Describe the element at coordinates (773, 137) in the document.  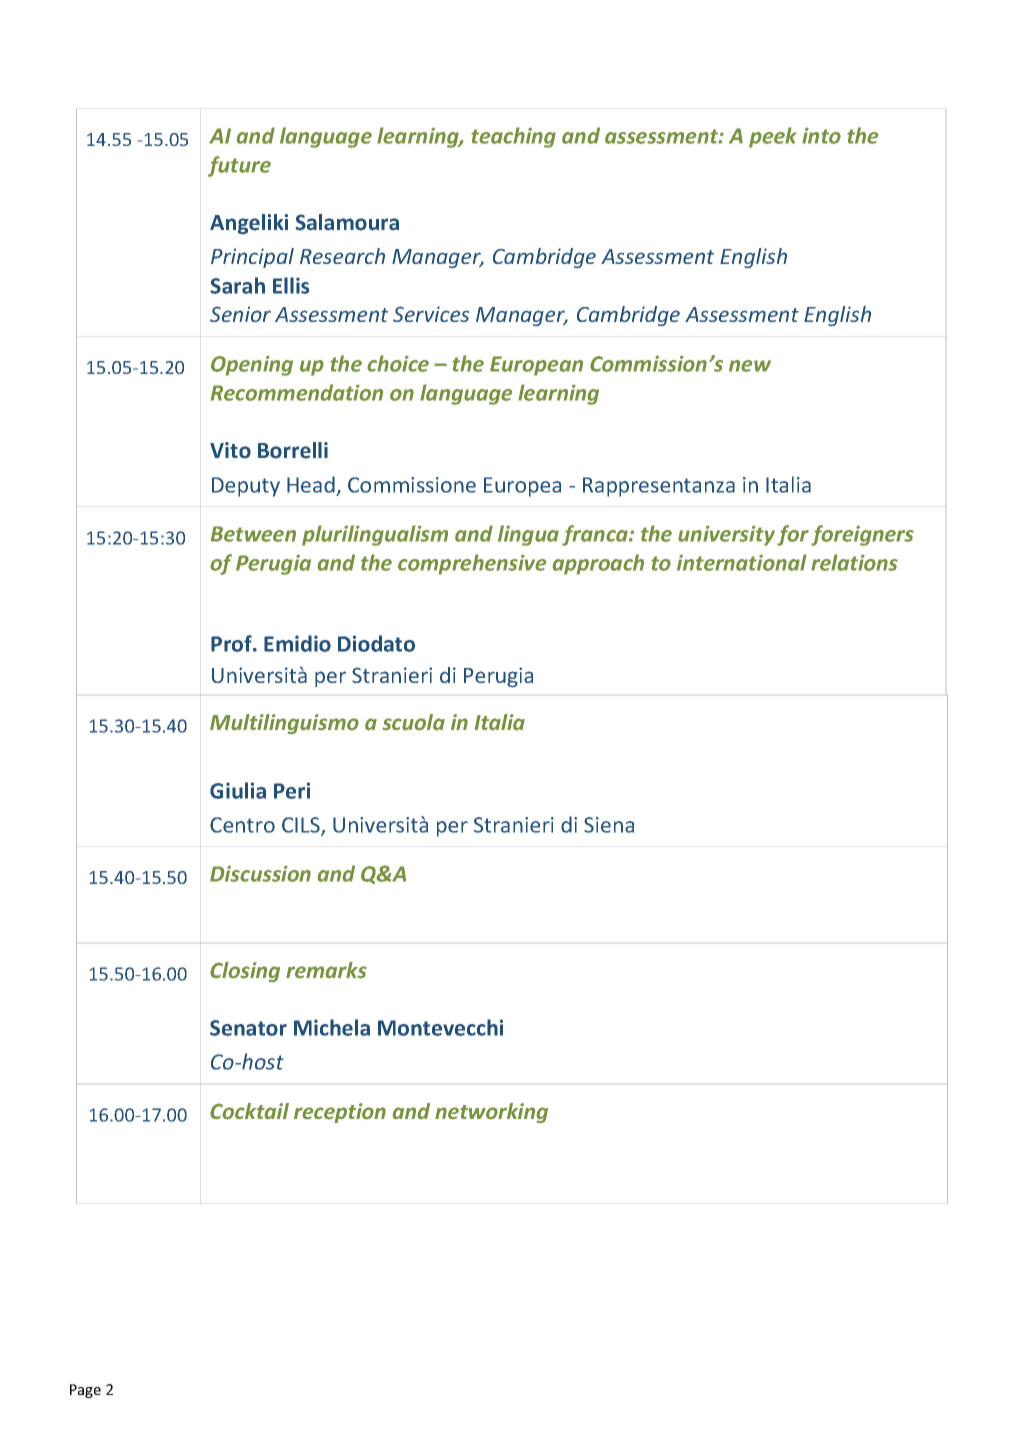
I see `peek` at that location.
